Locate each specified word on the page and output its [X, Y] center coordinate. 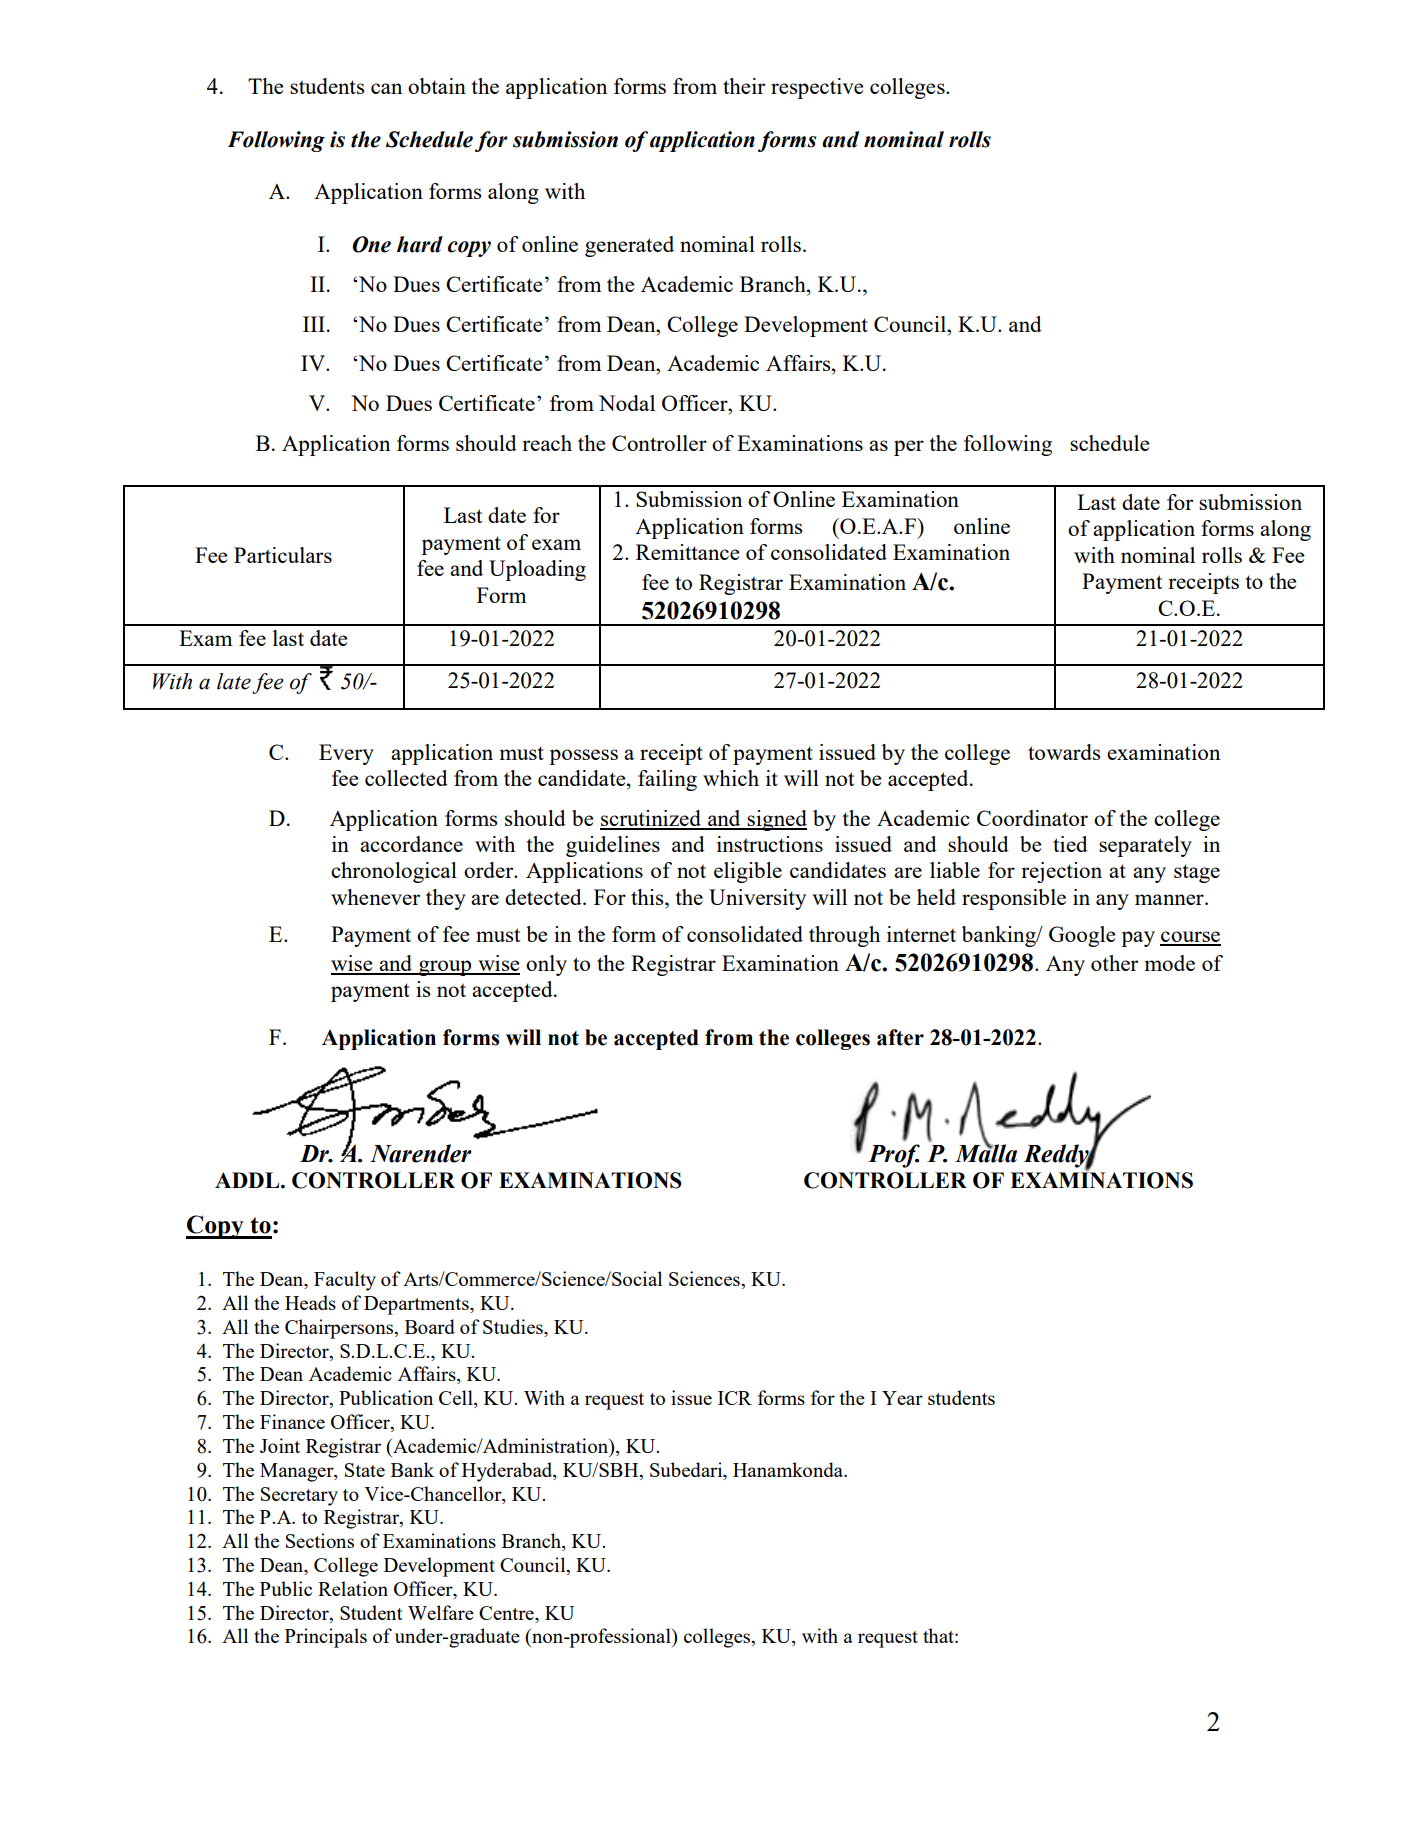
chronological [394, 872]
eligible [748, 872]
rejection [1061, 872]
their [744, 86]
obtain [437, 86]
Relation [353, 1588]
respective [817, 88]
